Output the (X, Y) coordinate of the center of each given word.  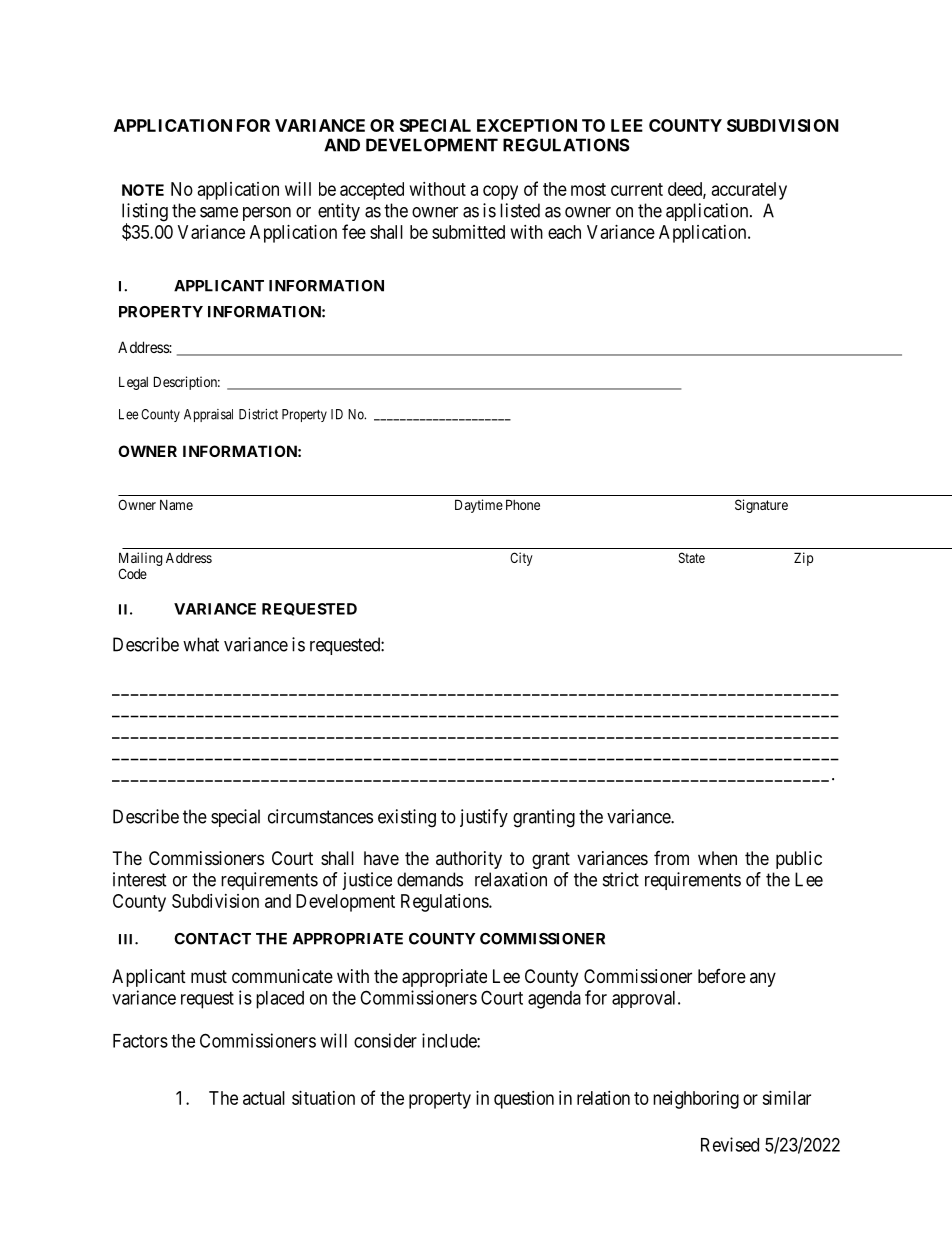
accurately (749, 191)
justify (484, 818)
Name (176, 505)
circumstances (320, 816)
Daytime (479, 506)
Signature (761, 506)
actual (264, 1098)
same (219, 212)
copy (500, 192)
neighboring (696, 1100)
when (717, 858)
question (524, 1100)
